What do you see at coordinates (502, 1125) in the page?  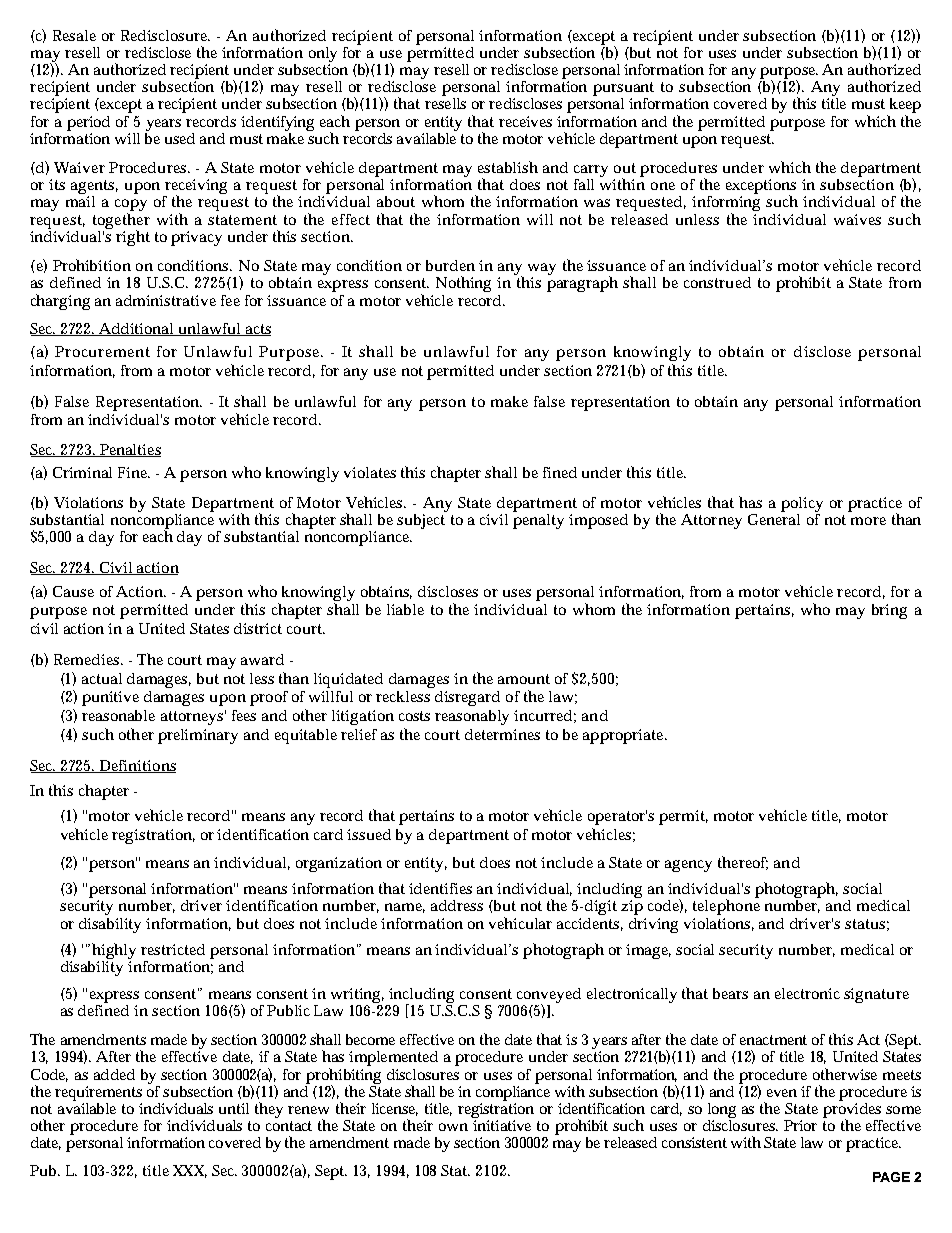 I see `initiative` at bounding box center [502, 1125].
